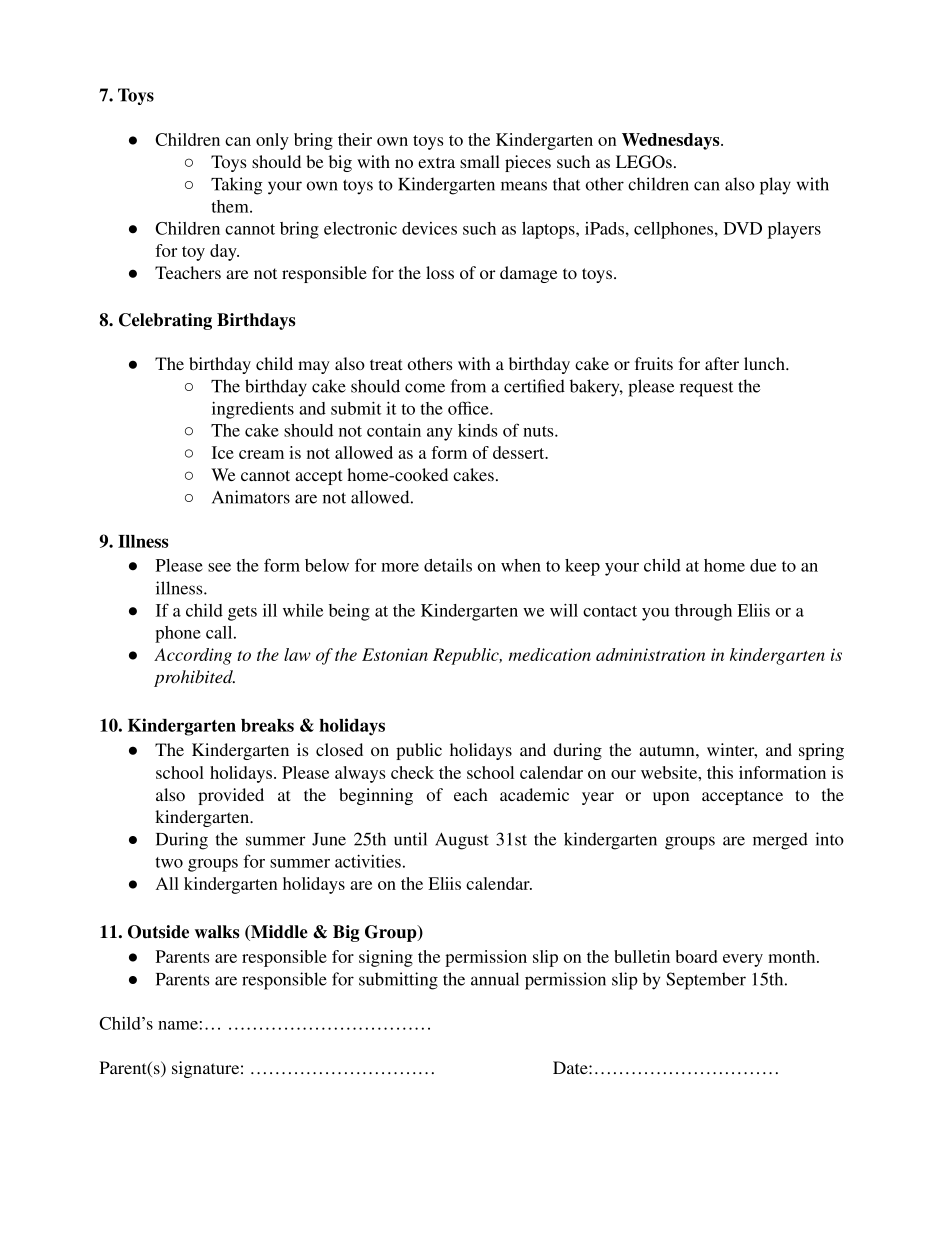 The image size is (952, 1233). I want to click on from, so click(468, 386).
